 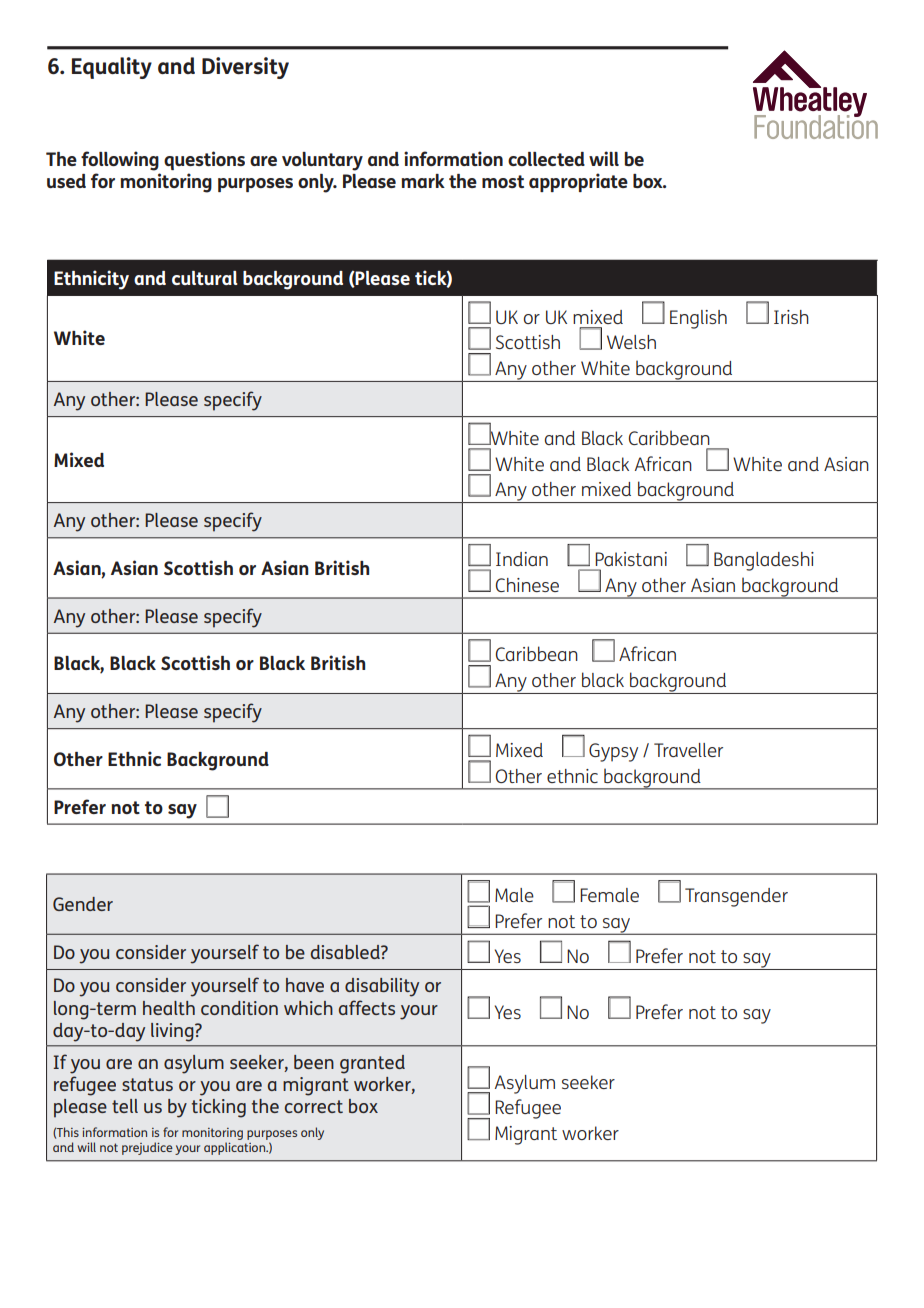 I want to click on Chinese, so click(x=527, y=585).
